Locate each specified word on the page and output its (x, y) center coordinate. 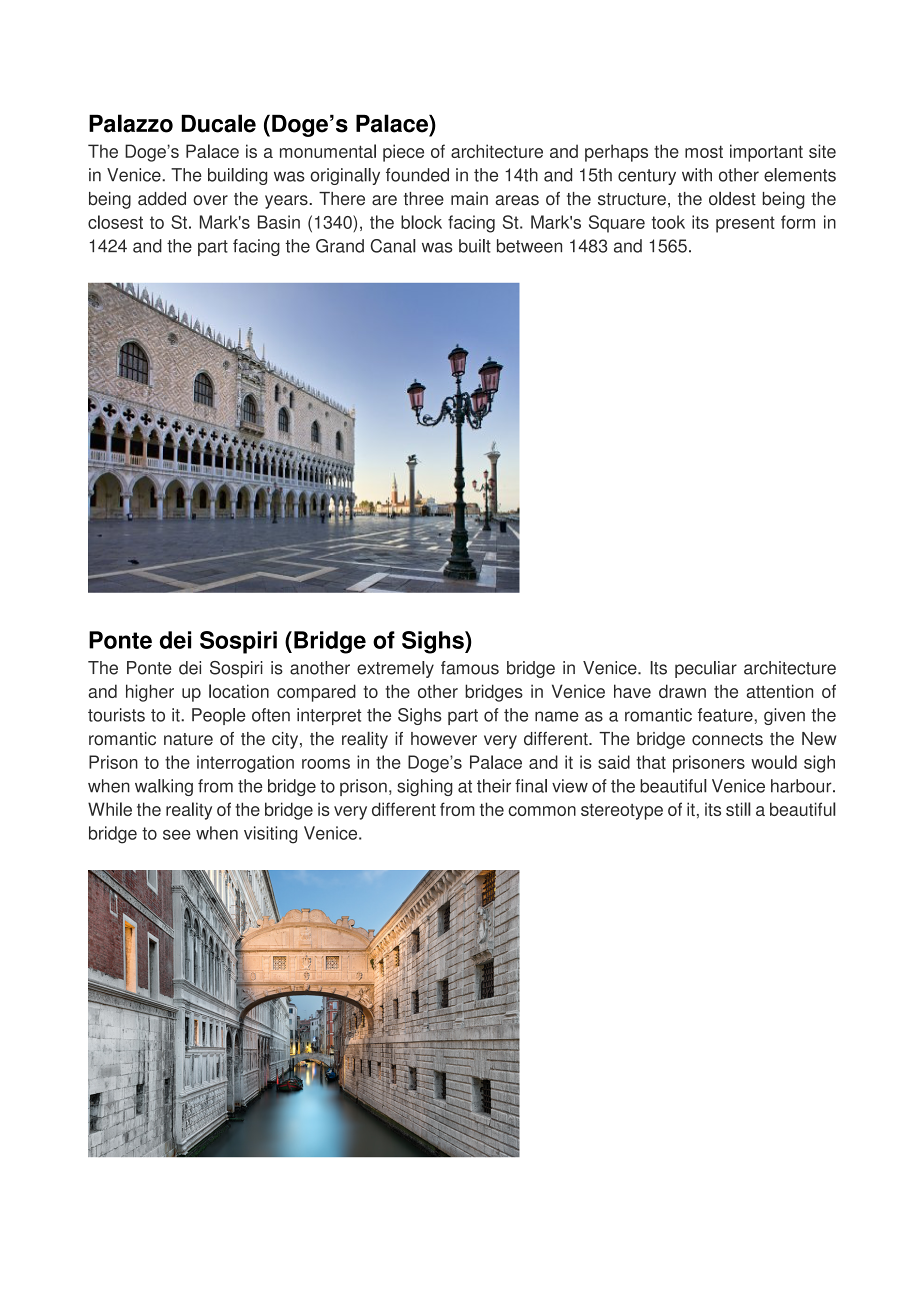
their (494, 786)
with (697, 175)
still (738, 809)
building (237, 176)
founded (417, 175)
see (177, 835)
